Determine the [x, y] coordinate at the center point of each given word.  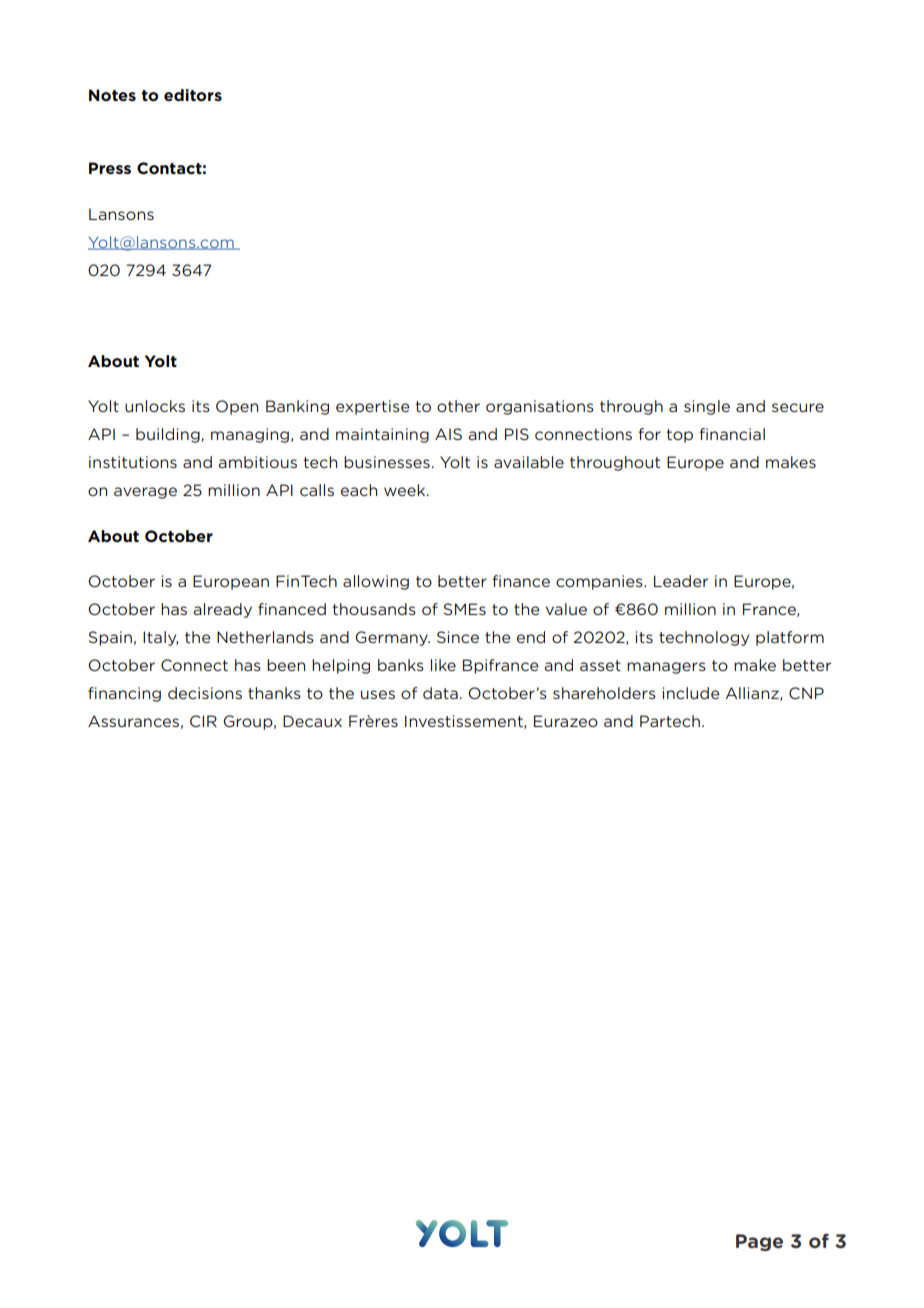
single [707, 407]
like [443, 665]
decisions [205, 693]
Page [759, 1242]
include [691, 693]
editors [193, 95]
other [458, 406]
